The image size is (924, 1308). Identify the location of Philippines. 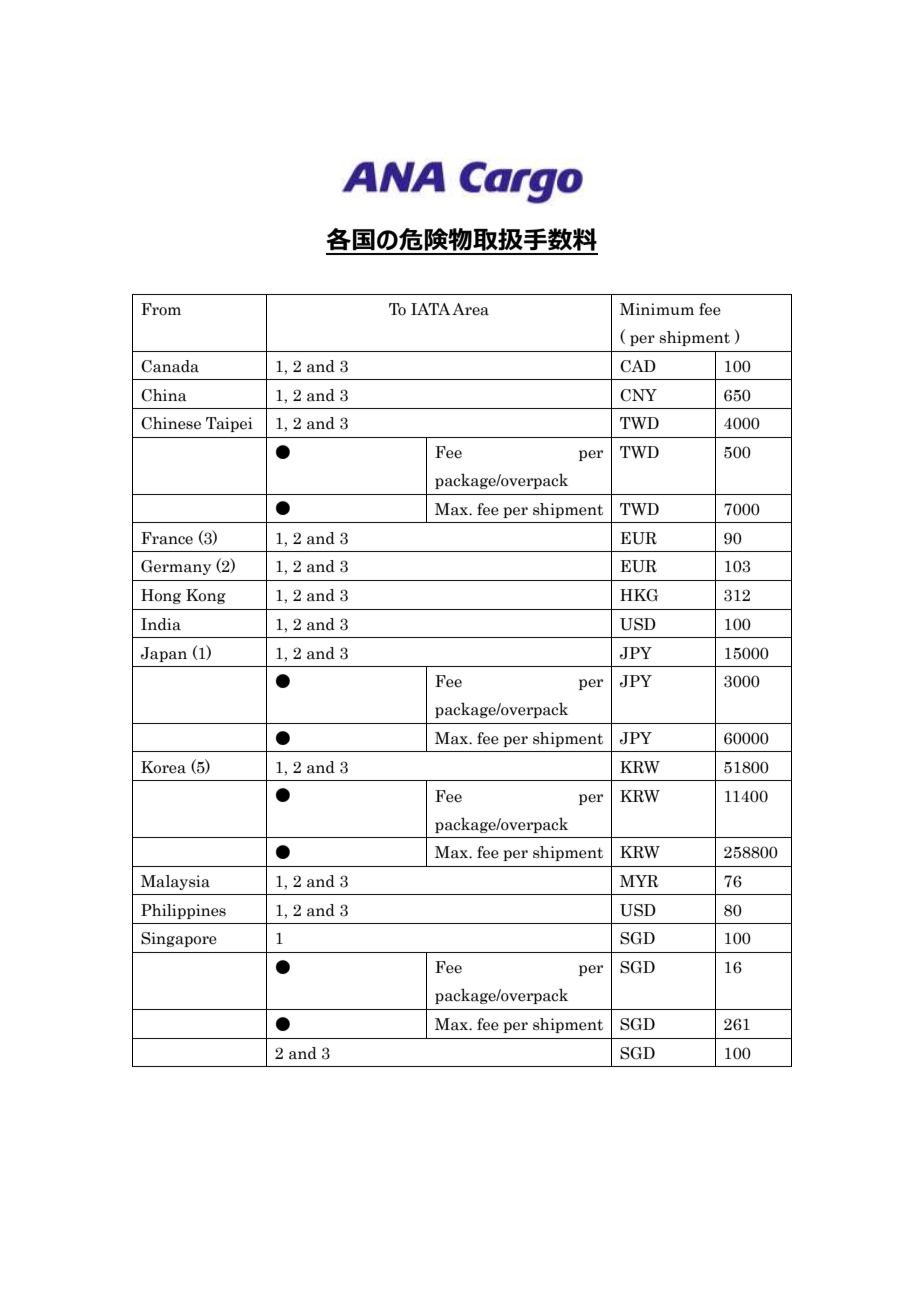
(183, 911).
